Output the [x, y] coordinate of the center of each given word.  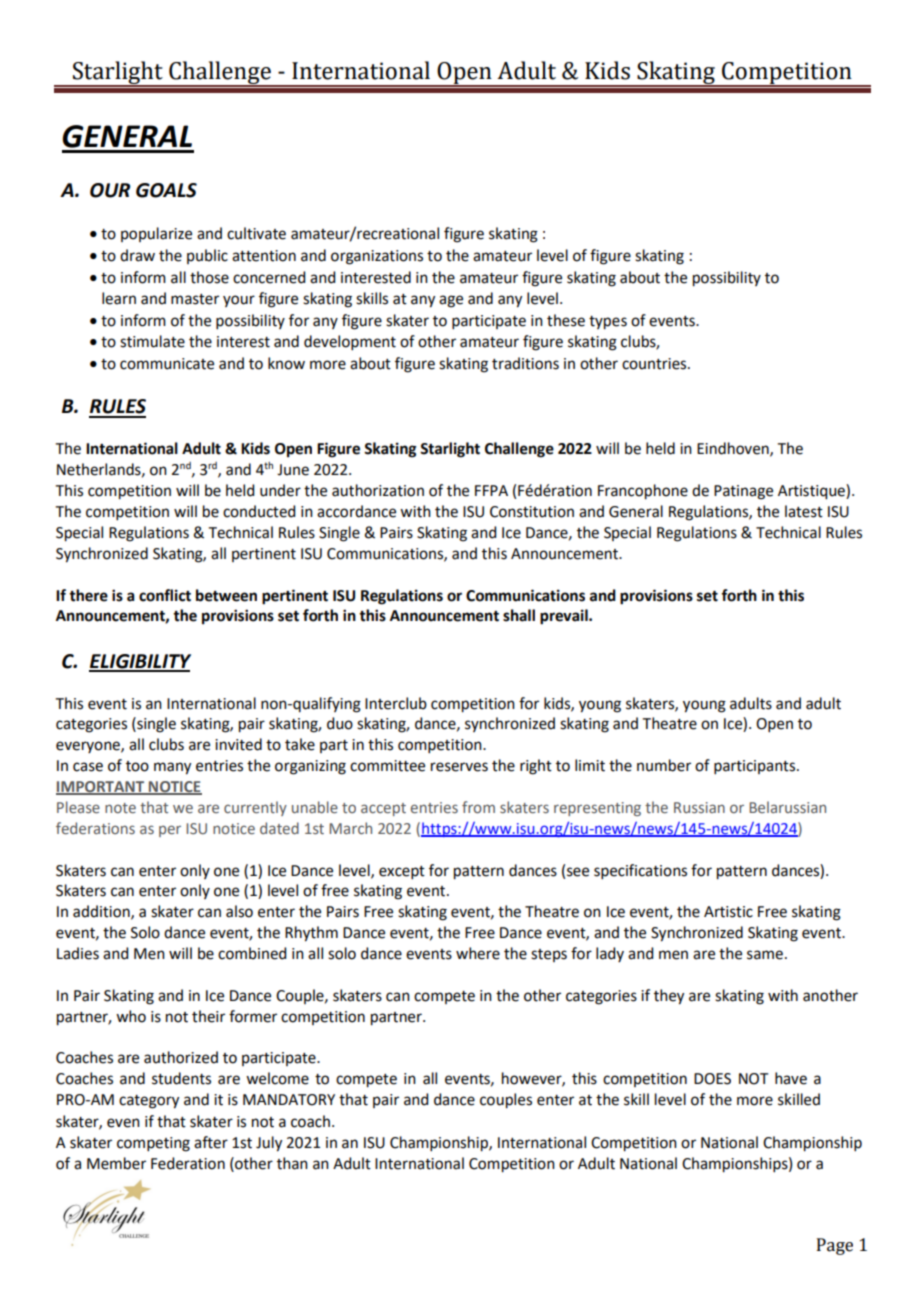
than [292, 1163]
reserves [459, 767]
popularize [156, 234]
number [664, 765]
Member [116, 1163]
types [608, 323]
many [172, 768]
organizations [377, 257]
